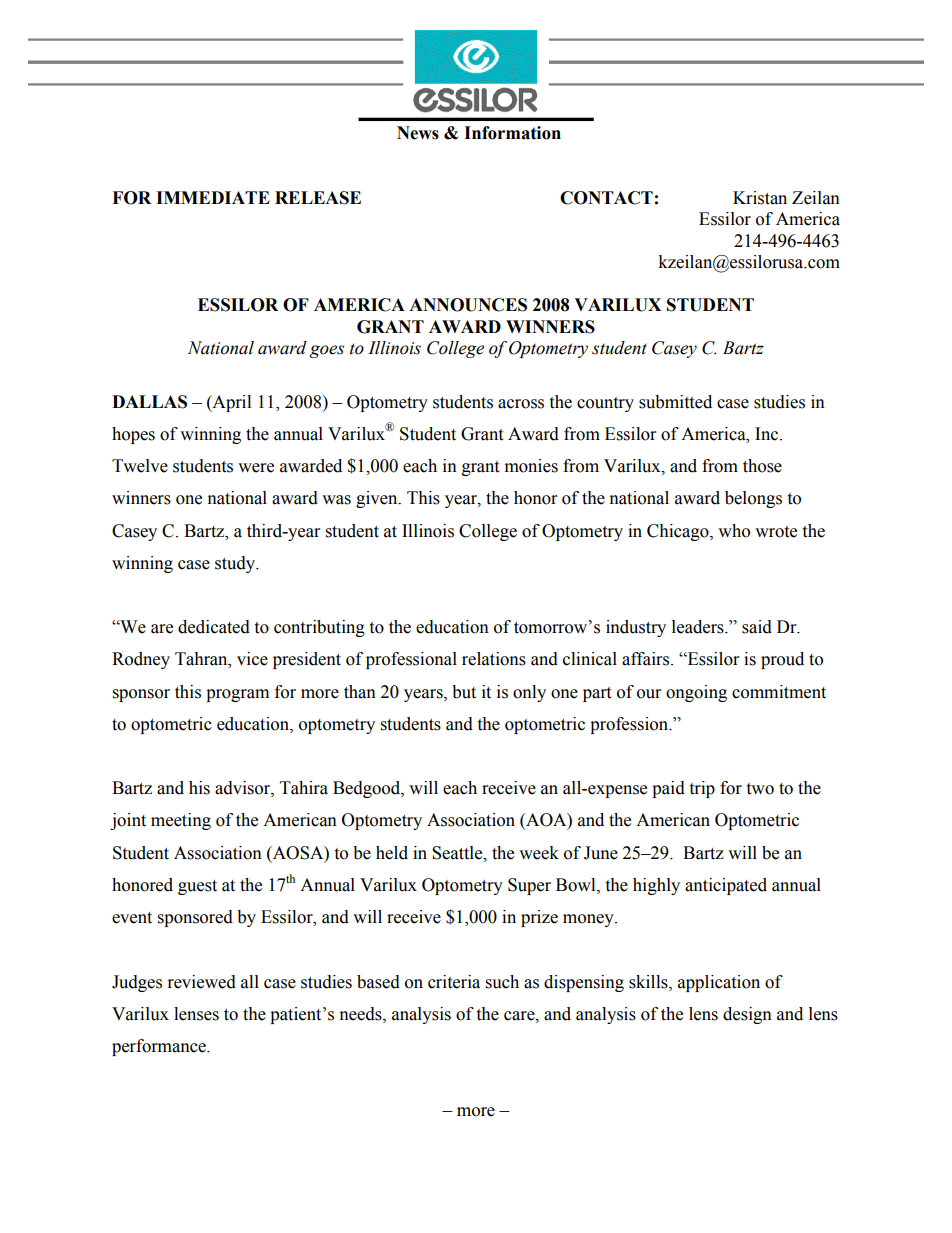 This screenshot has width=952, height=1233. I want to click on ANNOUNCES, so click(468, 305).
